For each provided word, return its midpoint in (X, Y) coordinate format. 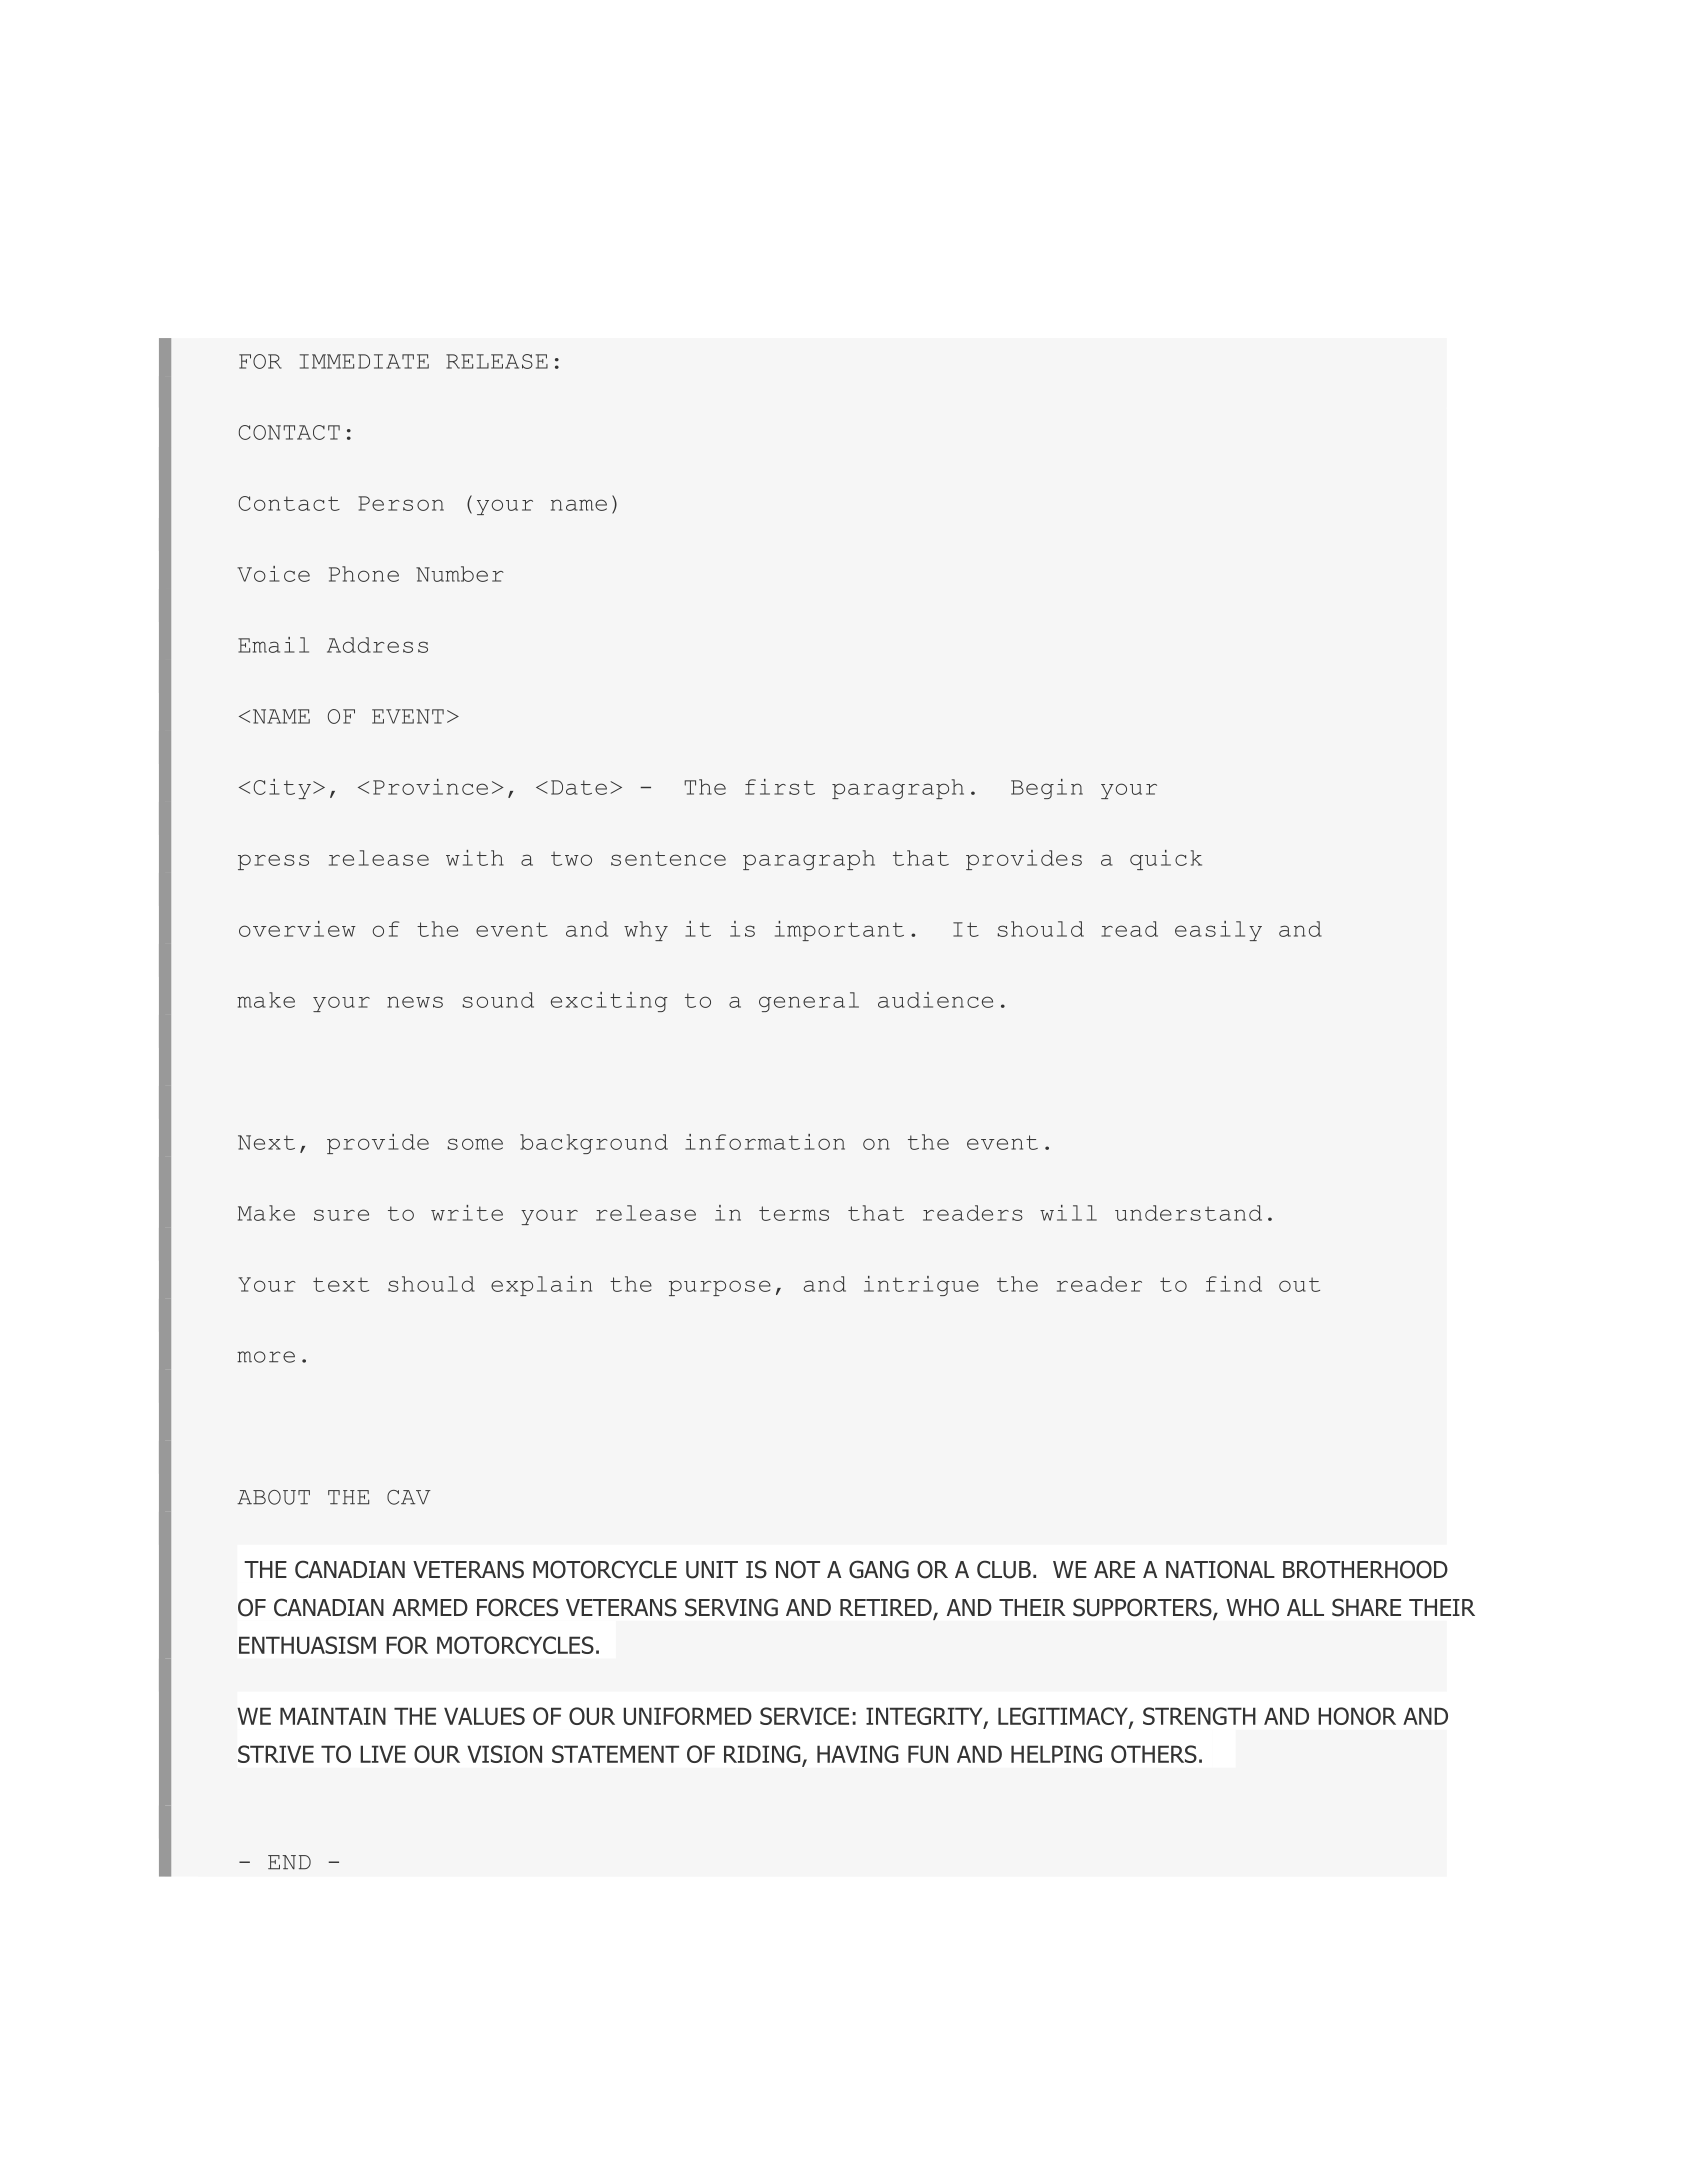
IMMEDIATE (364, 361)
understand (1188, 1213)
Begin (1047, 789)
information (765, 1142)
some (475, 1144)
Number (460, 574)
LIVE (383, 1754)
